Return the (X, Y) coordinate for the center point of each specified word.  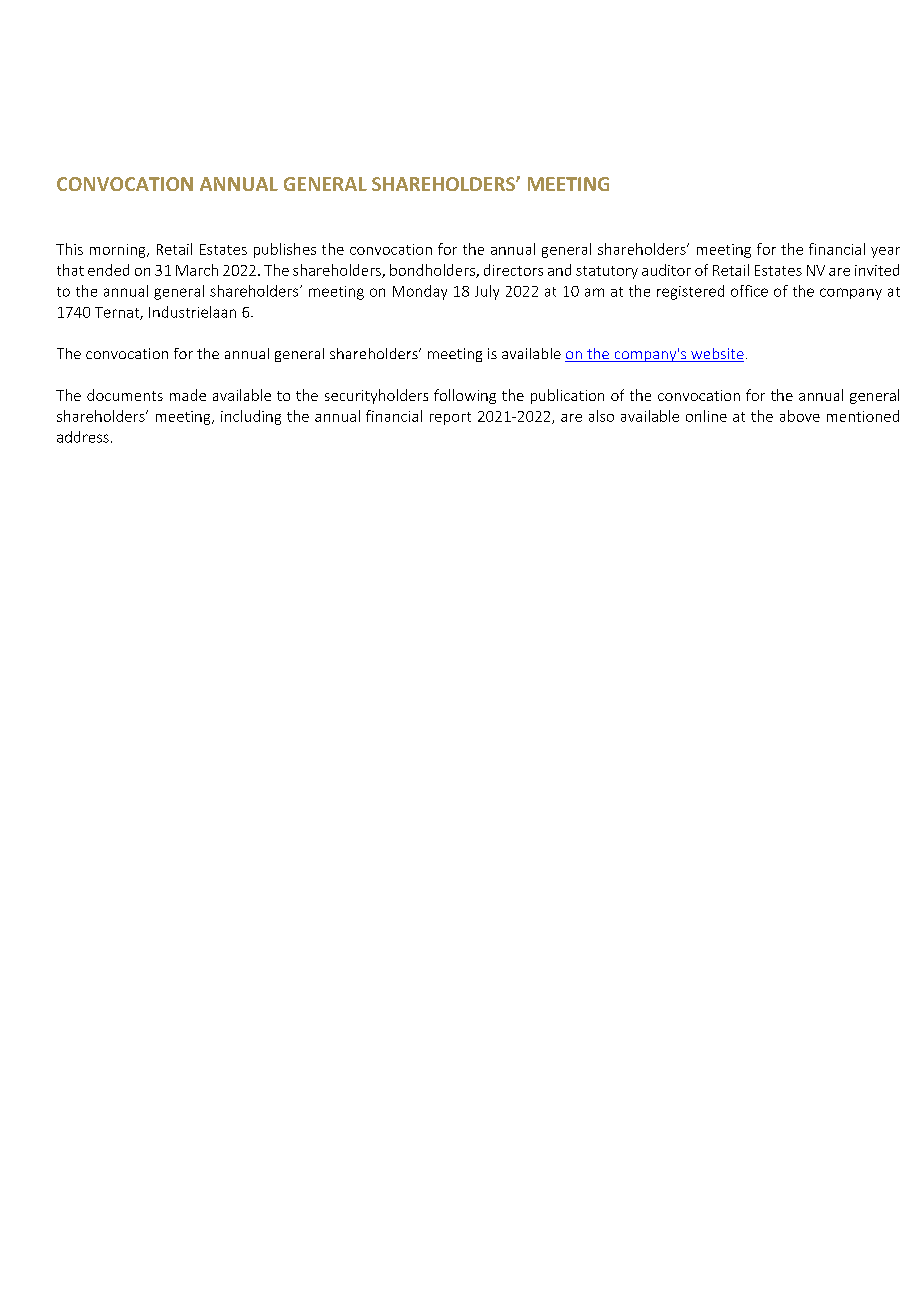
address (83, 437)
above (800, 416)
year (885, 252)
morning (119, 251)
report (450, 418)
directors (513, 270)
